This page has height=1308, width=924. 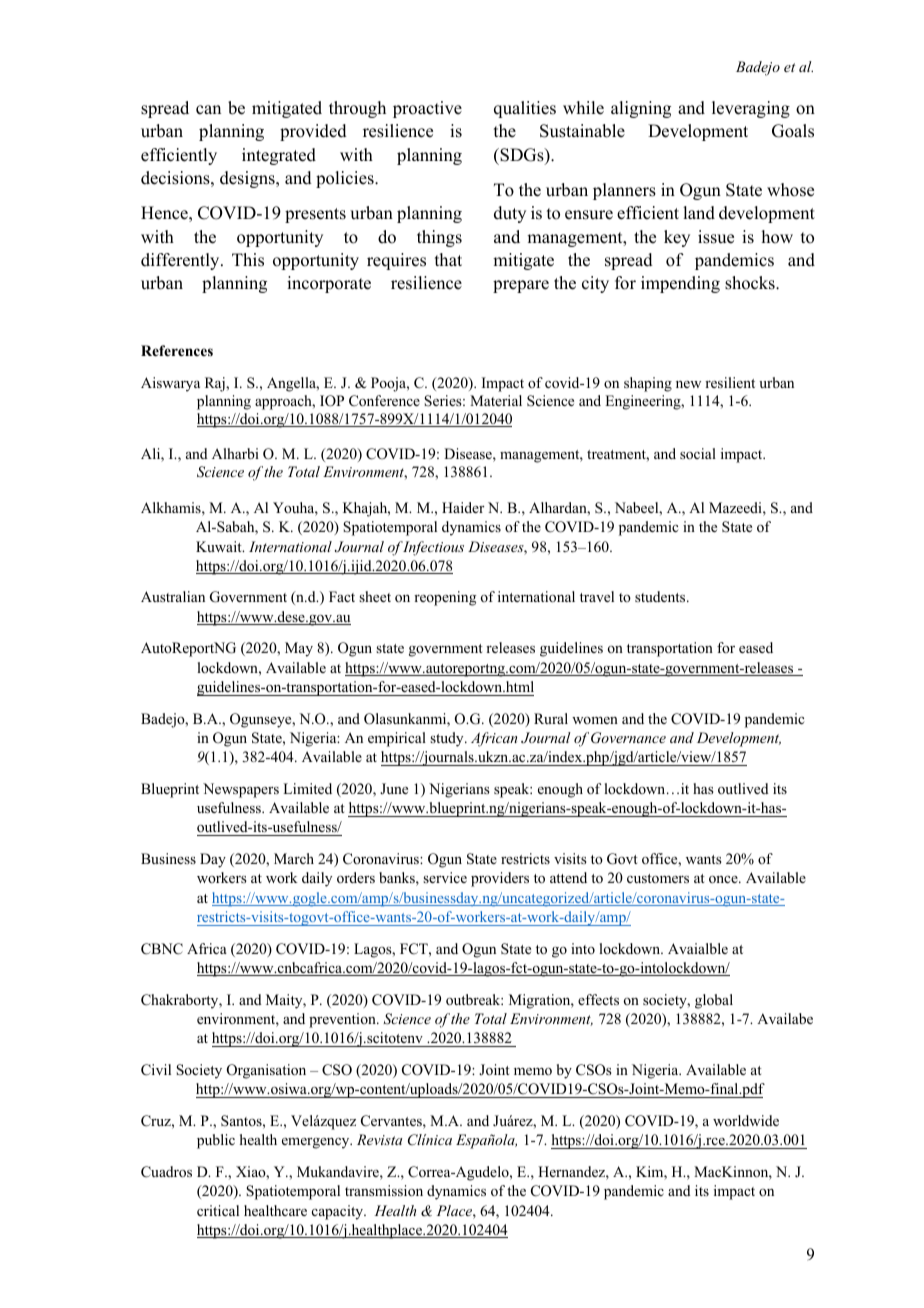 I want to click on worldwide, so click(x=746, y=1120).
